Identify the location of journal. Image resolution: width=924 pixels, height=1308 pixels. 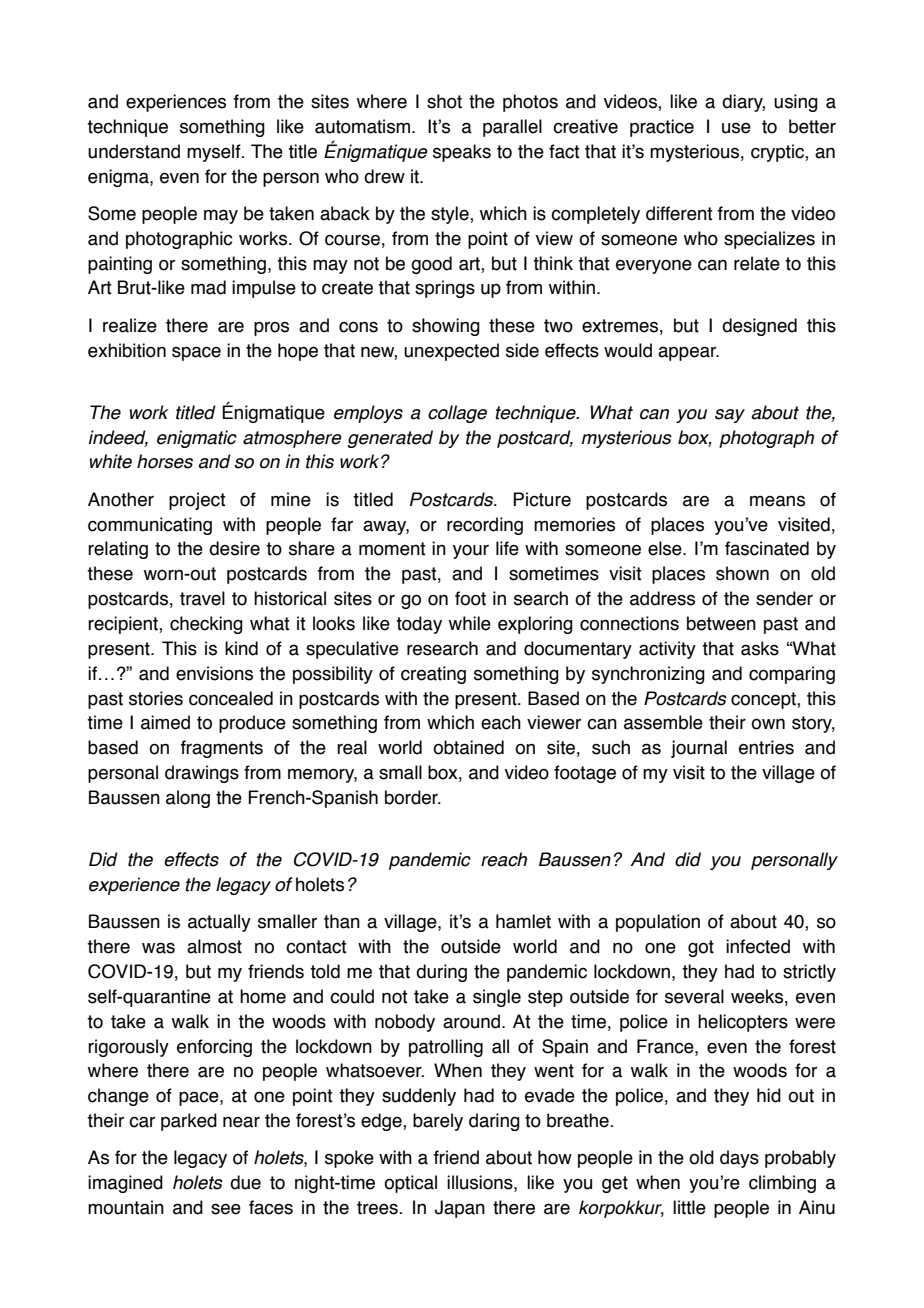
(699, 749).
